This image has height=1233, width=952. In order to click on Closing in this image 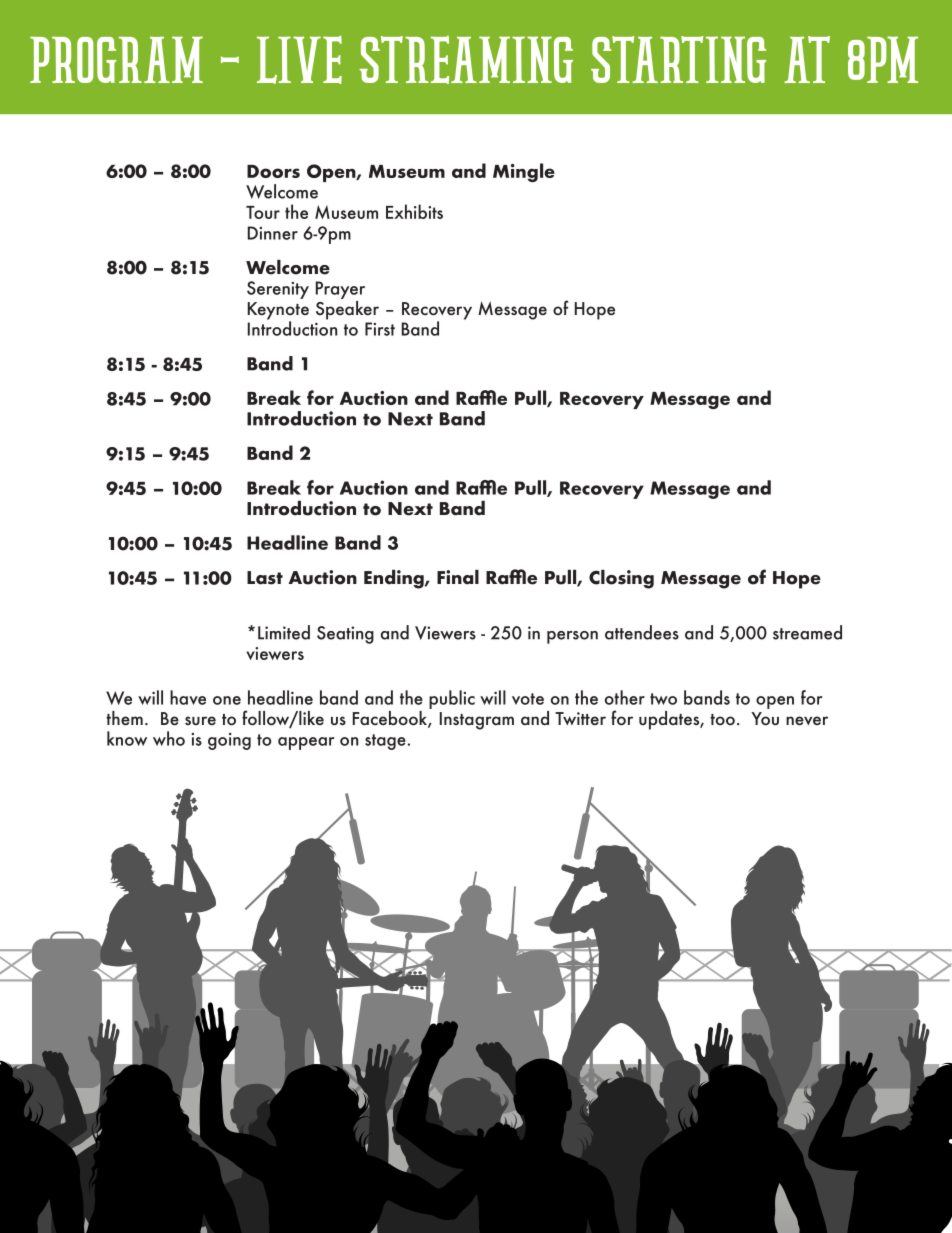, I will do `click(621, 579)`.
